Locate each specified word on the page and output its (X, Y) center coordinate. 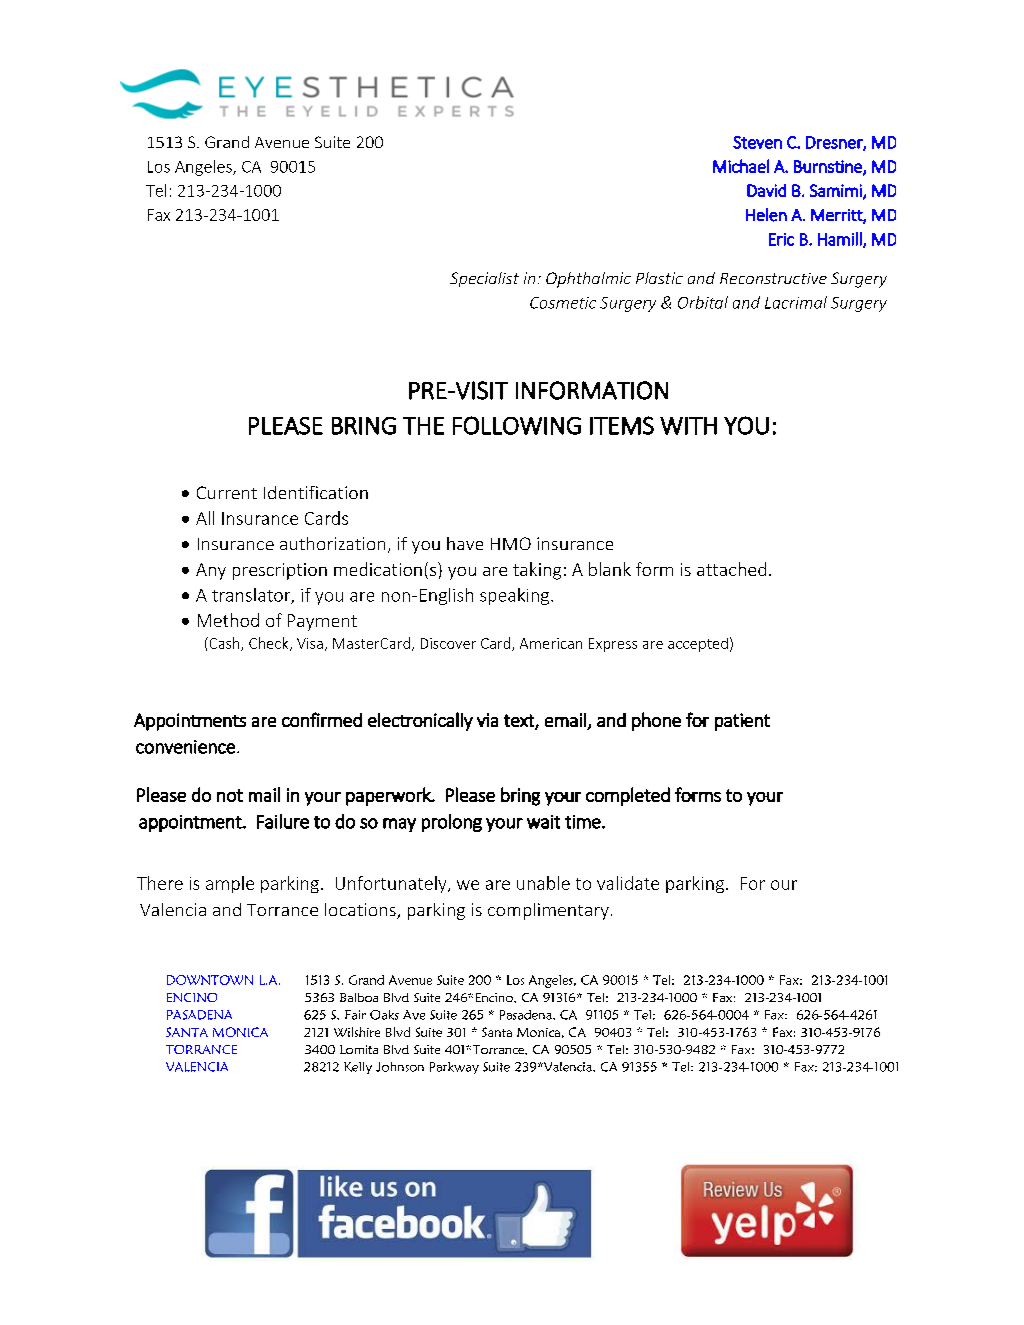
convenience (185, 747)
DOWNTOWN (210, 980)
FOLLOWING (517, 425)
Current (227, 492)
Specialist (484, 279)
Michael (741, 166)
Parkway (454, 1068)
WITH (688, 426)
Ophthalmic (588, 280)
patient (742, 722)
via (487, 720)
